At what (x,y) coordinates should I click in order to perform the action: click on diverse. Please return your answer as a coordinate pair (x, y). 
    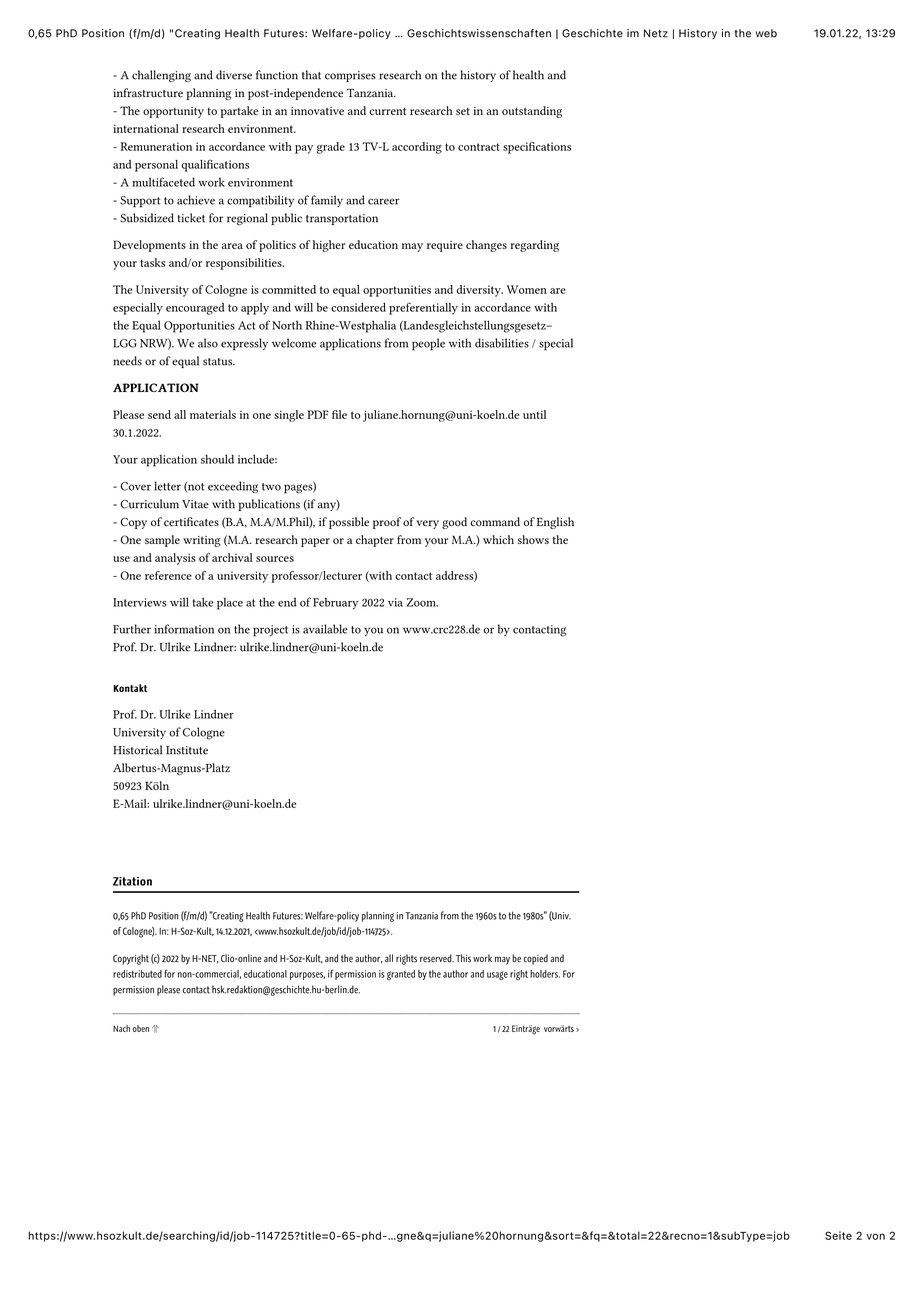
    Looking at the image, I should click on (234, 75).
